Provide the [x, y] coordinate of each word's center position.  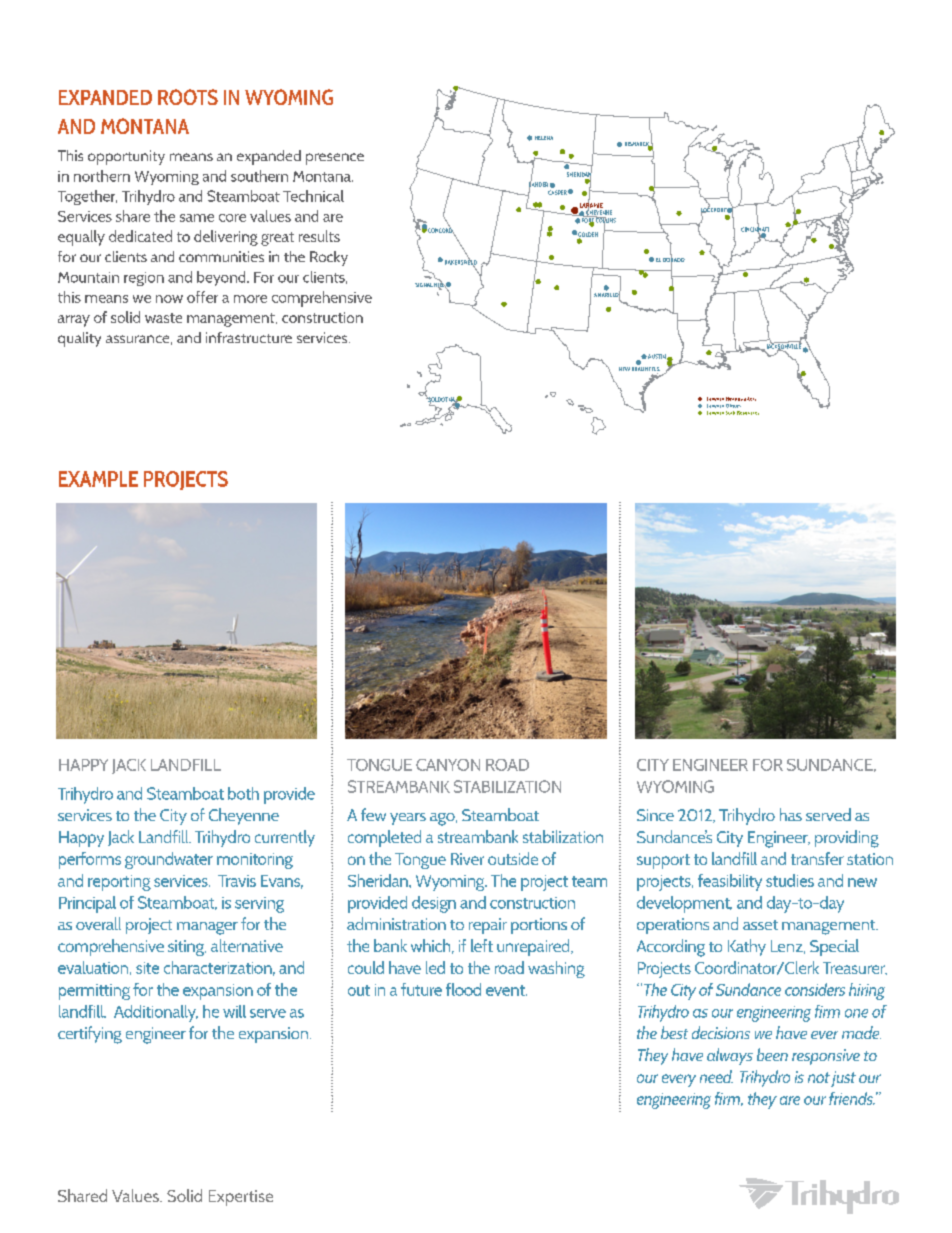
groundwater [169, 860]
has [791, 814]
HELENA [544, 138]
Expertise [241, 1198]
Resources [748, 413]
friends [852, 1098]
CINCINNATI [755, 229]
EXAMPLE [98, 479]
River [467, 859]
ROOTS [188, 97]
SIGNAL [424, 285]
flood [463, 989]
